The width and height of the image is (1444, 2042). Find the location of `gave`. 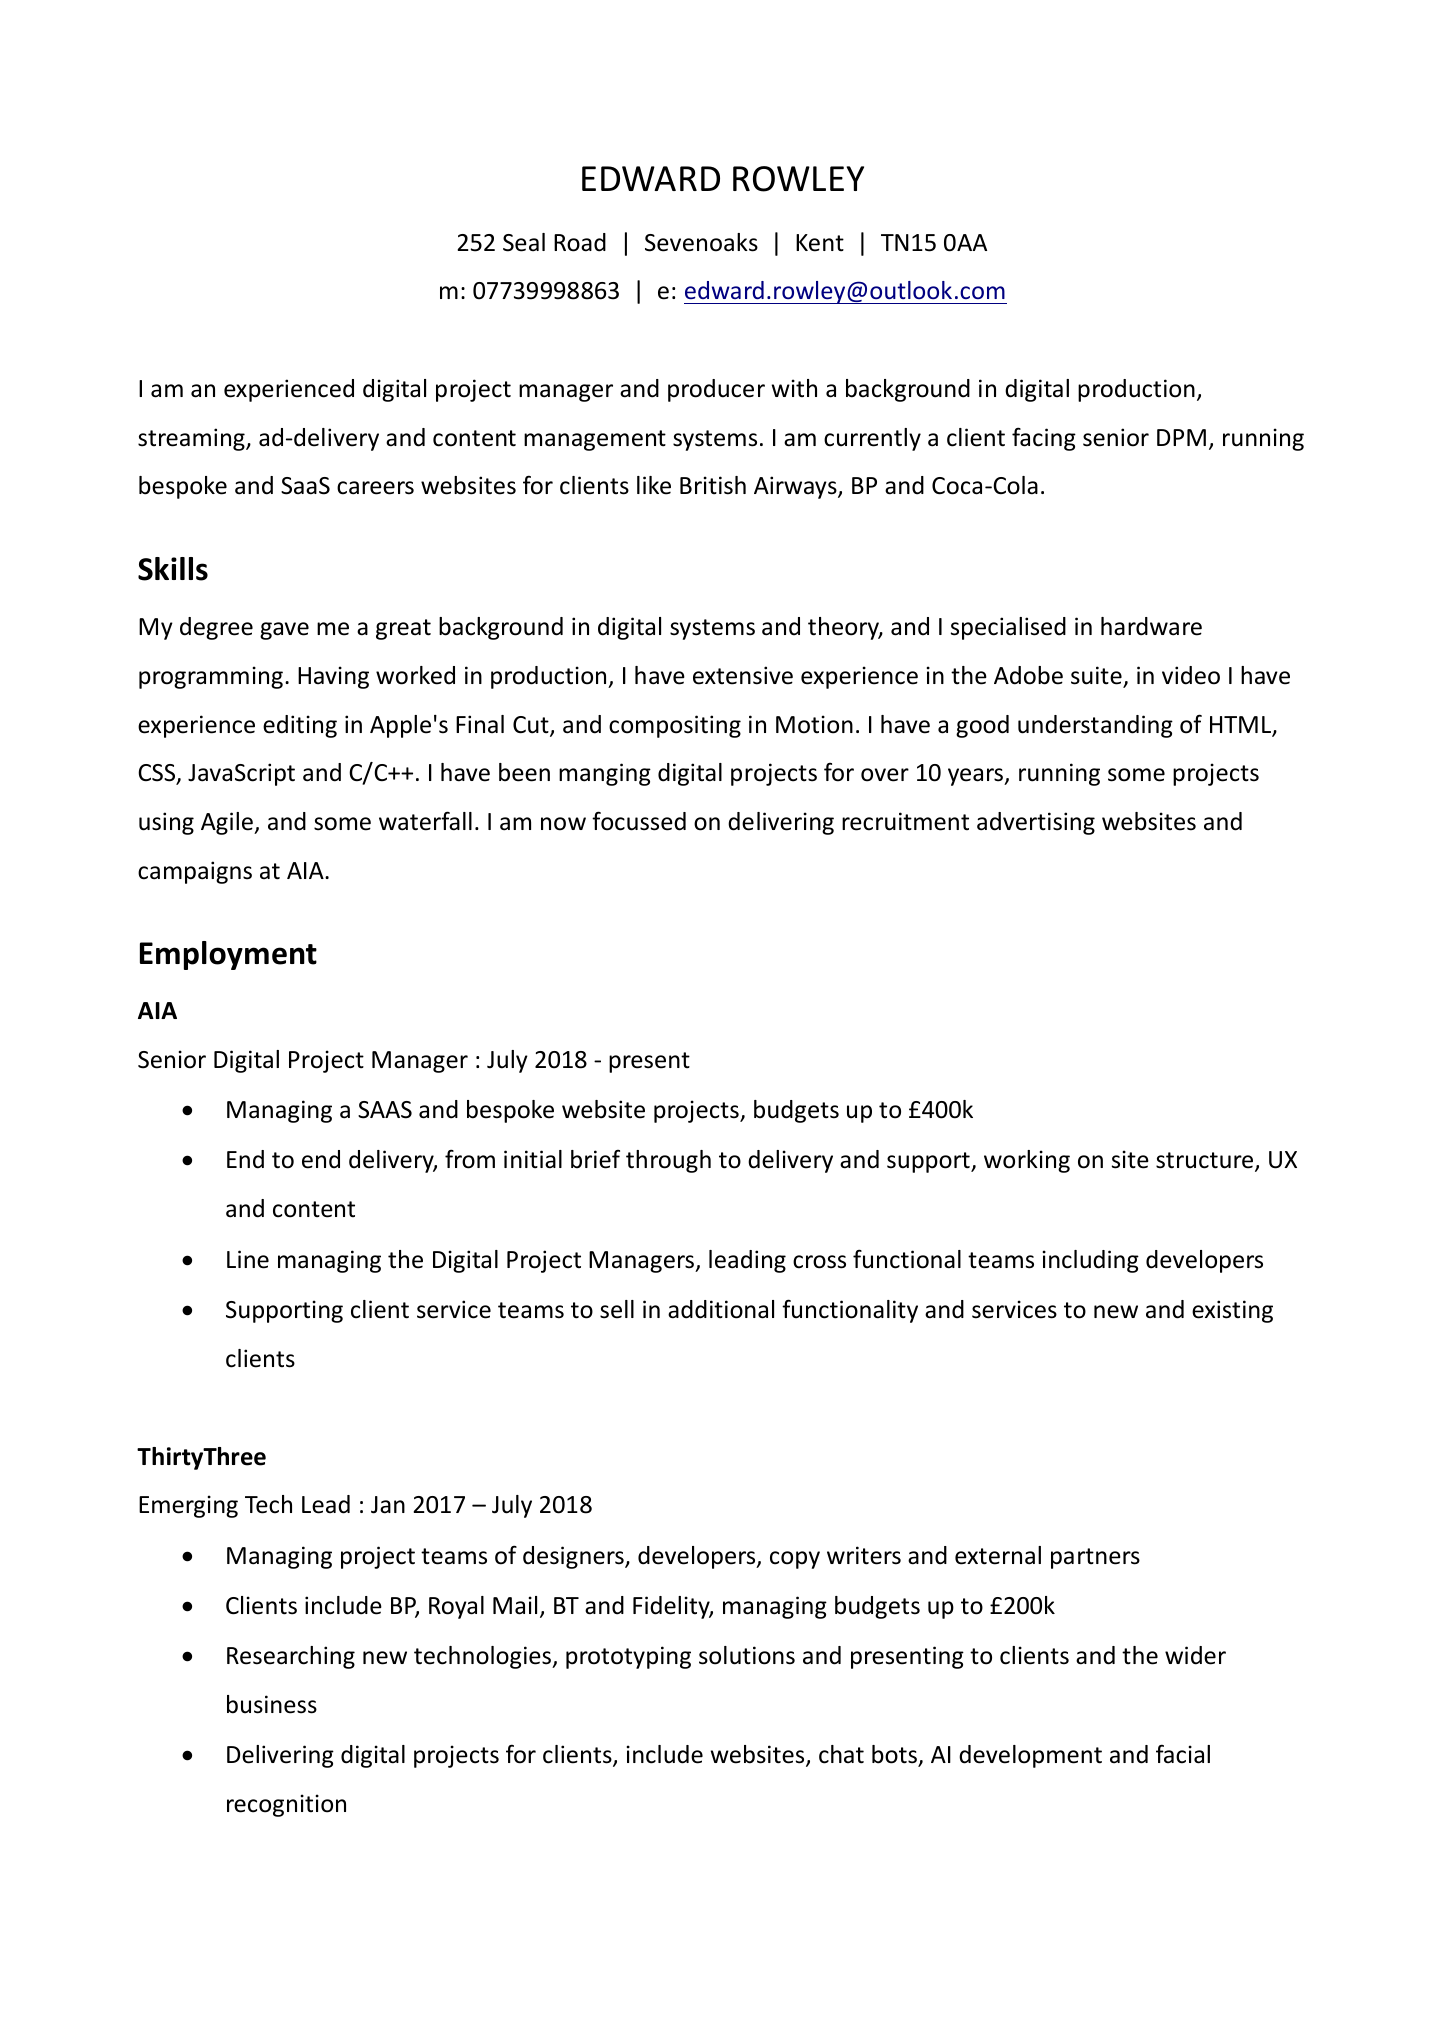

gave is located at coordinates (284, 631).
